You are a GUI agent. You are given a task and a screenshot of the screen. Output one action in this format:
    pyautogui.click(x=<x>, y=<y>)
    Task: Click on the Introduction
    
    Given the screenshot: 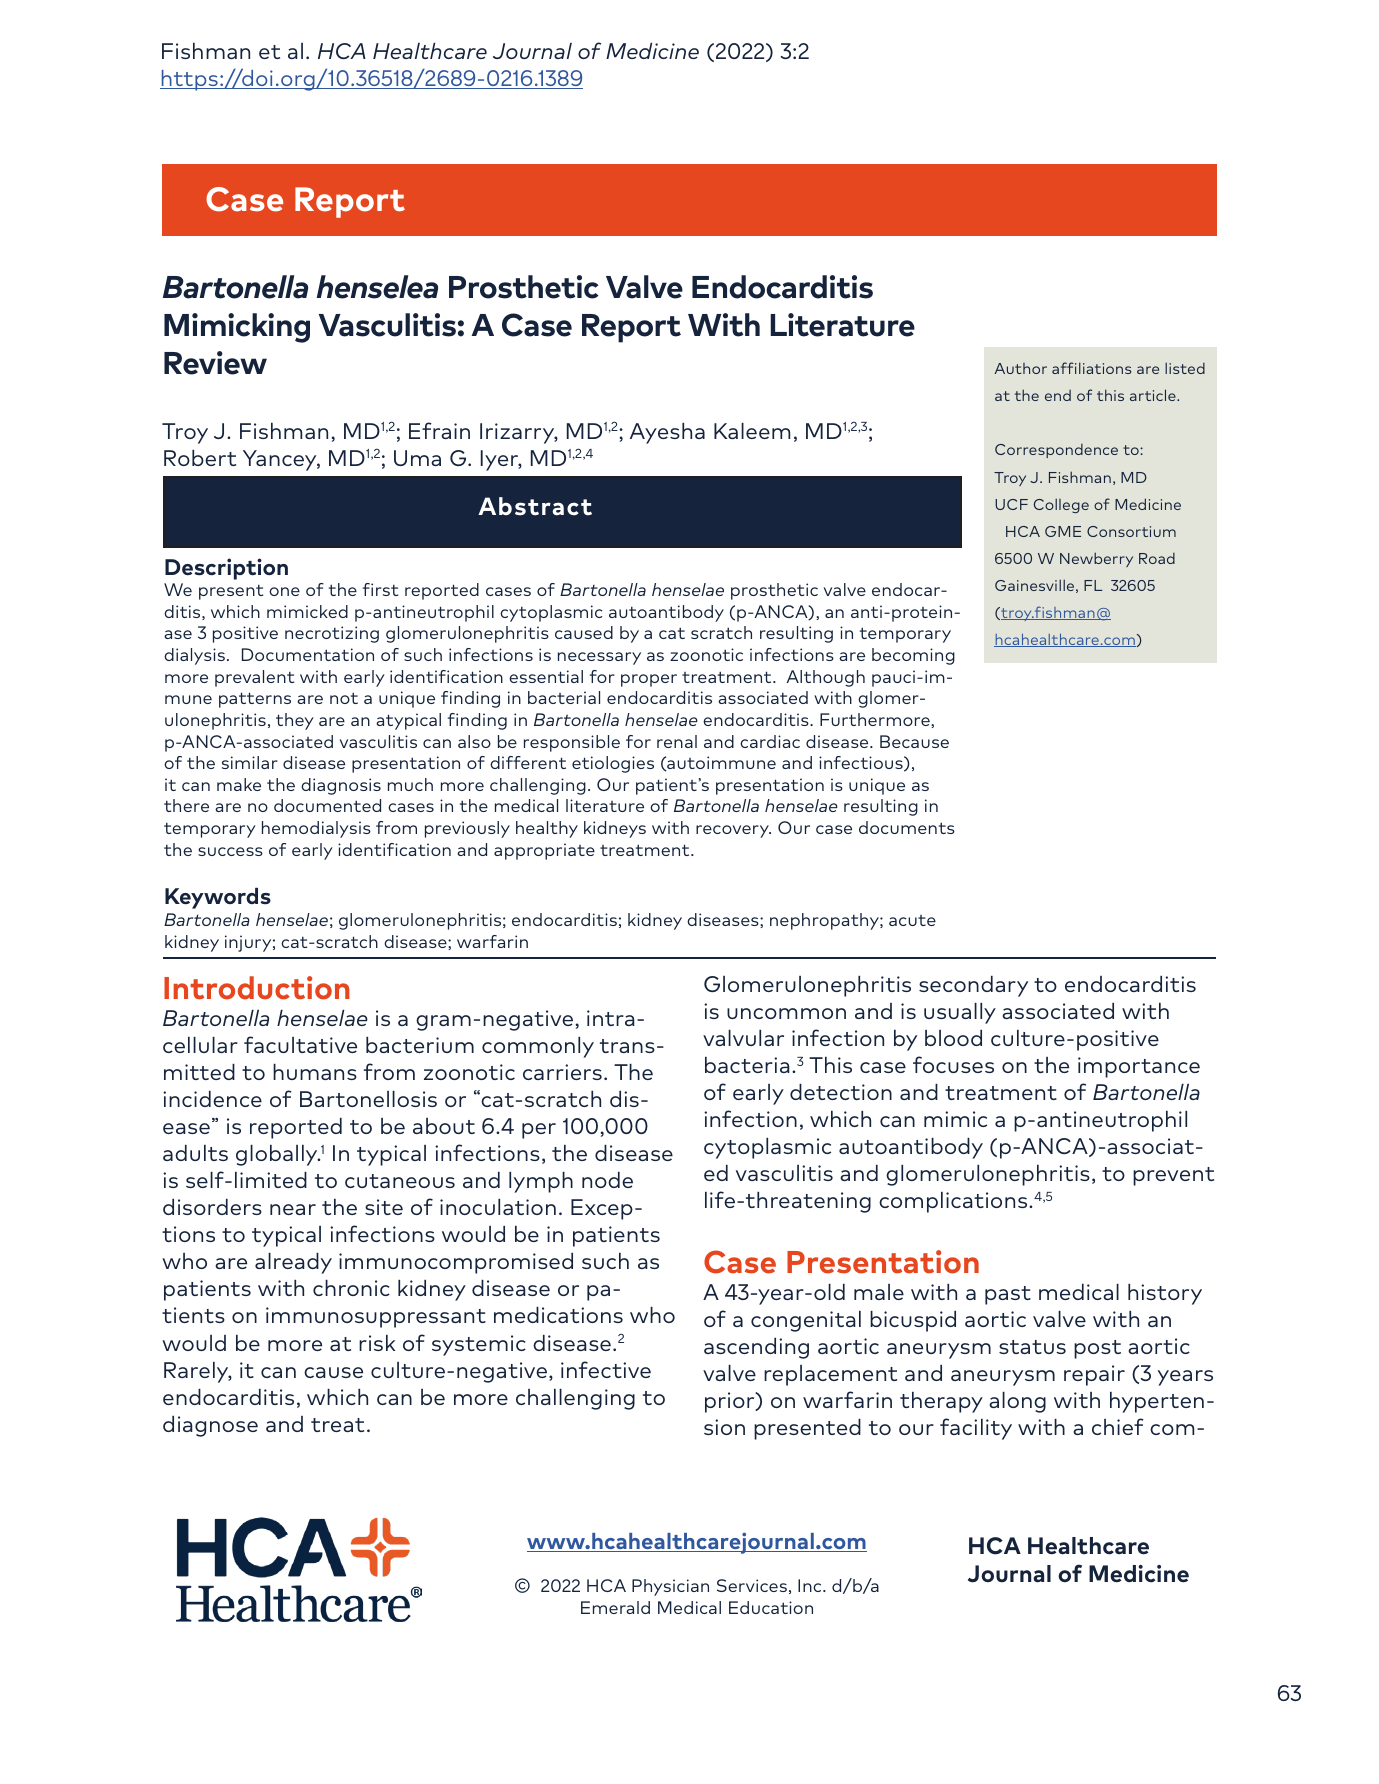 What is the action you would take?
    pyautogui.click(x=257, y=988)
